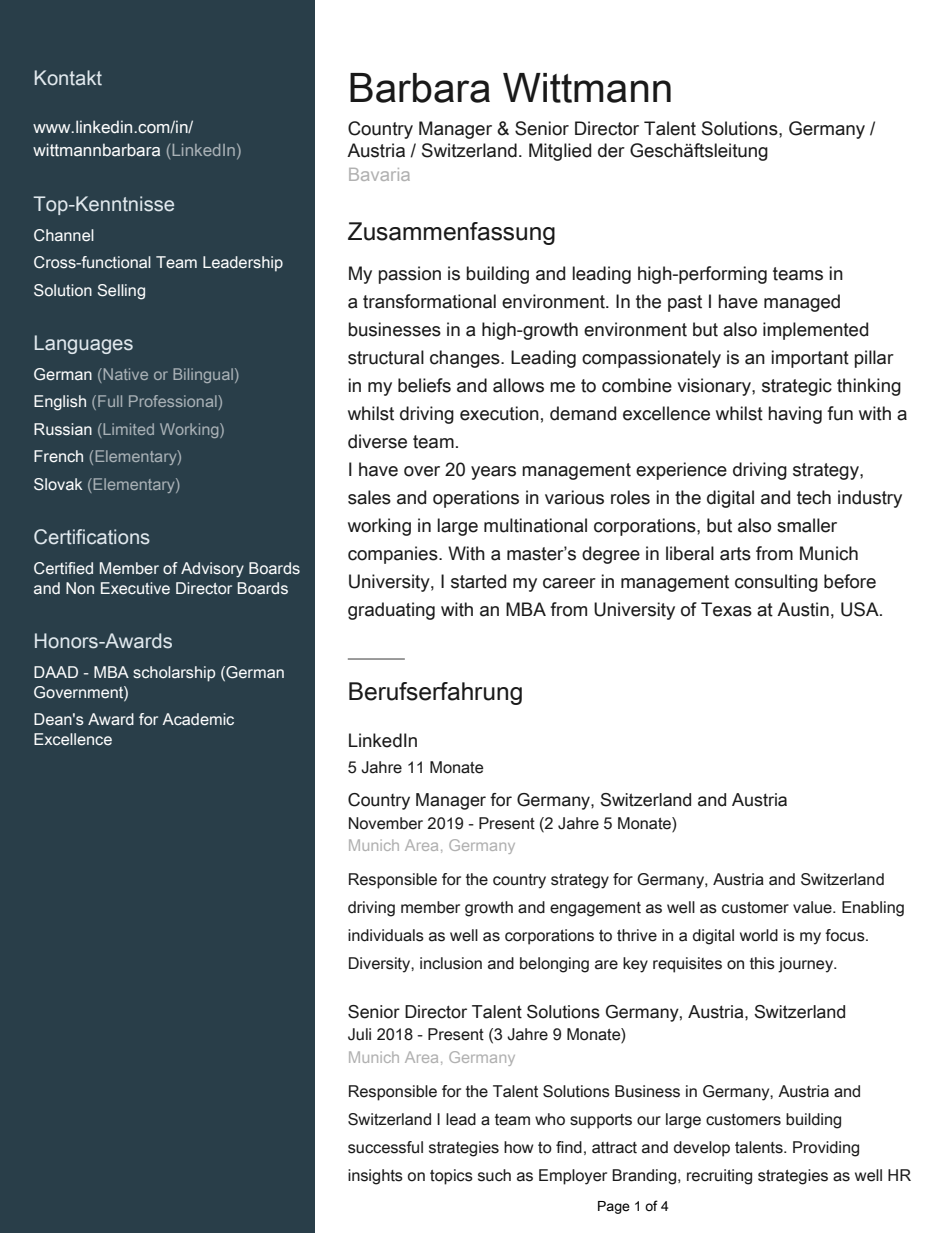 The image size is (952, 1233). I want to click on smaller, so click(807, 525).
